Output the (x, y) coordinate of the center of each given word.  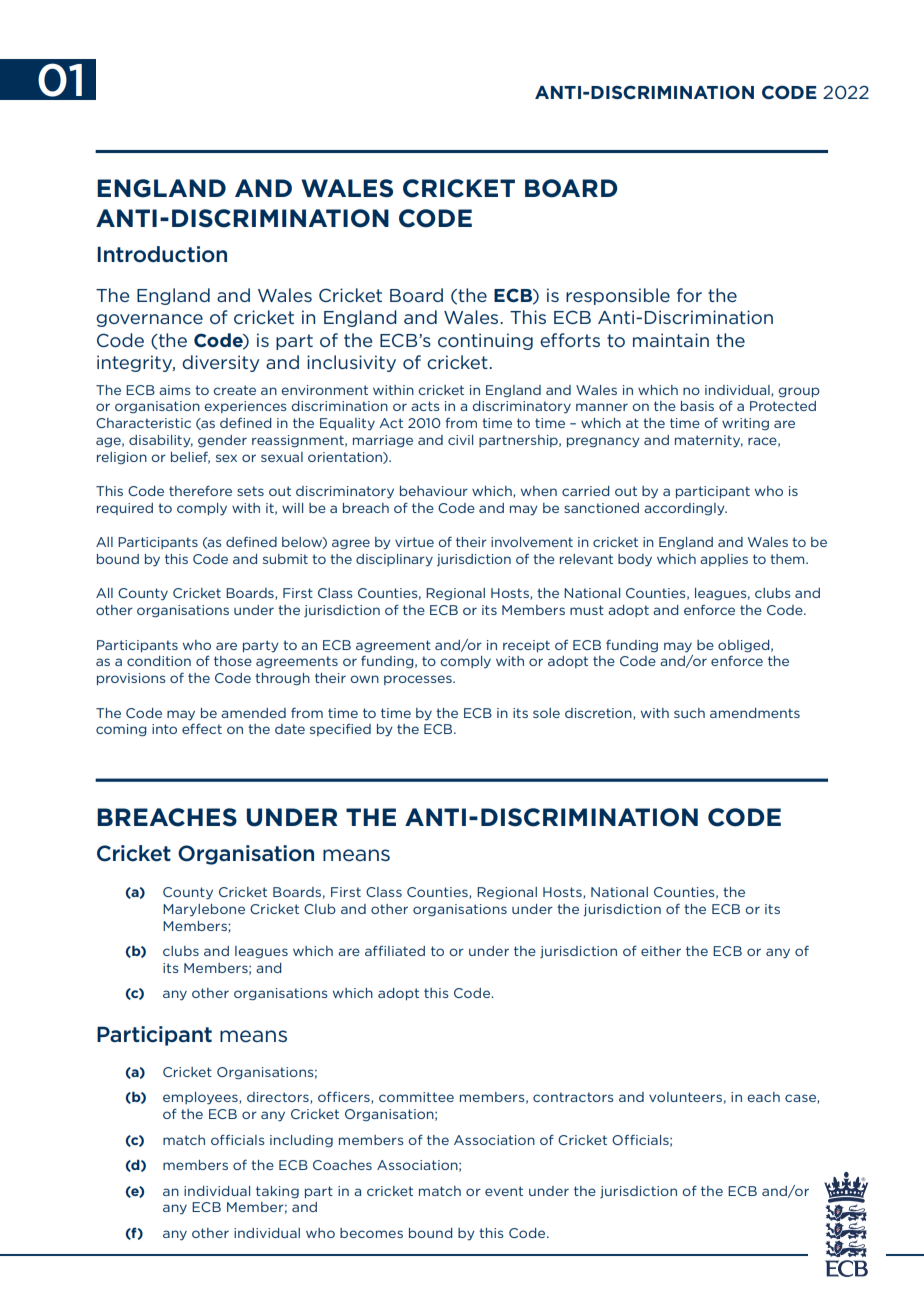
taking (277, 1192)
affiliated (395, 950)
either (661, 951)
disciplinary (394, 560)
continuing (485, 341)
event (504, 1191)
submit (285, 559)
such (689, 713)
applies (724, 560)
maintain (671, 340)
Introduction (162, 254)
